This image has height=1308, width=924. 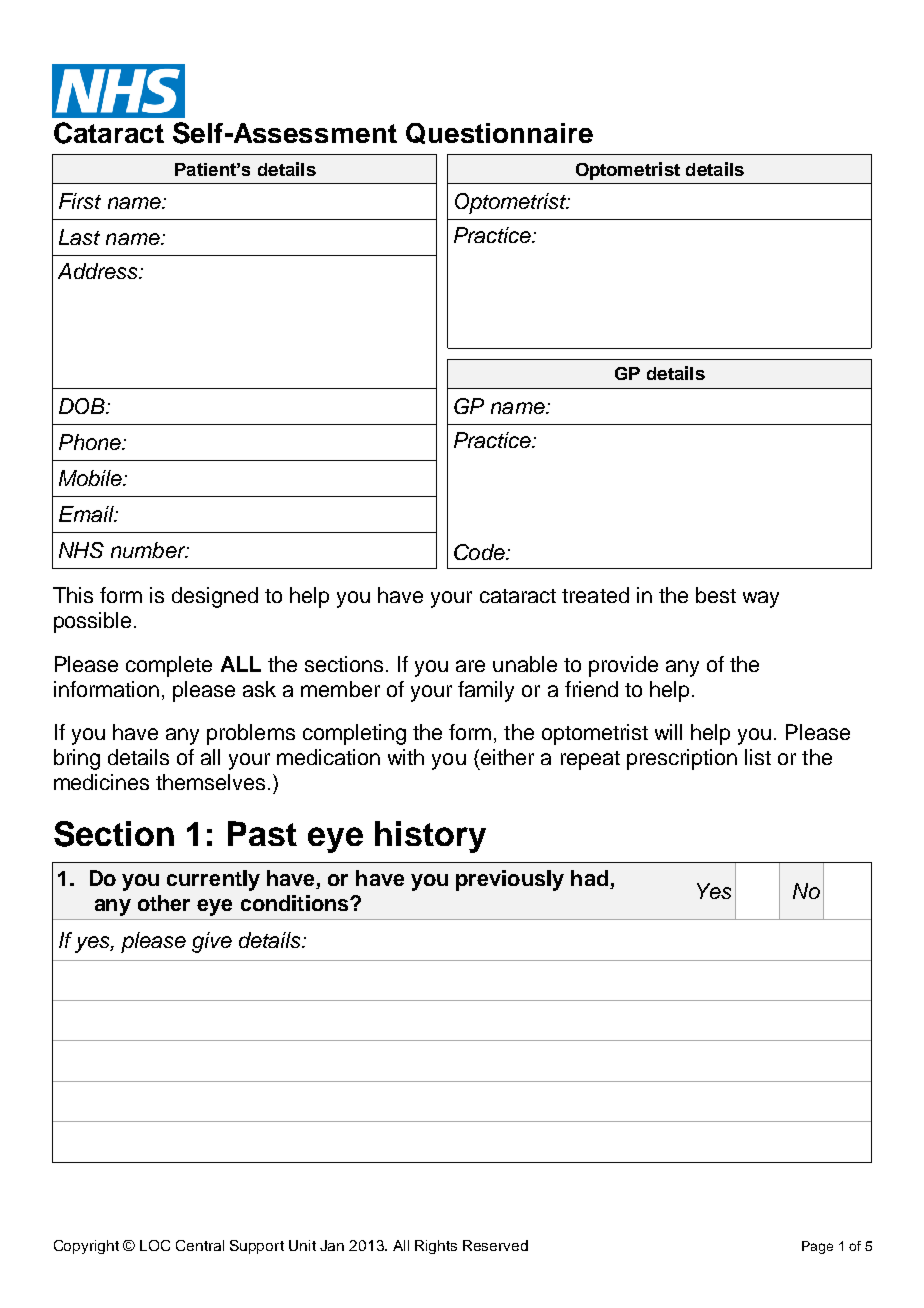 What do you see at coordinates (761, 599) in the image?
I see `way` at bounding box center [761, 599].
